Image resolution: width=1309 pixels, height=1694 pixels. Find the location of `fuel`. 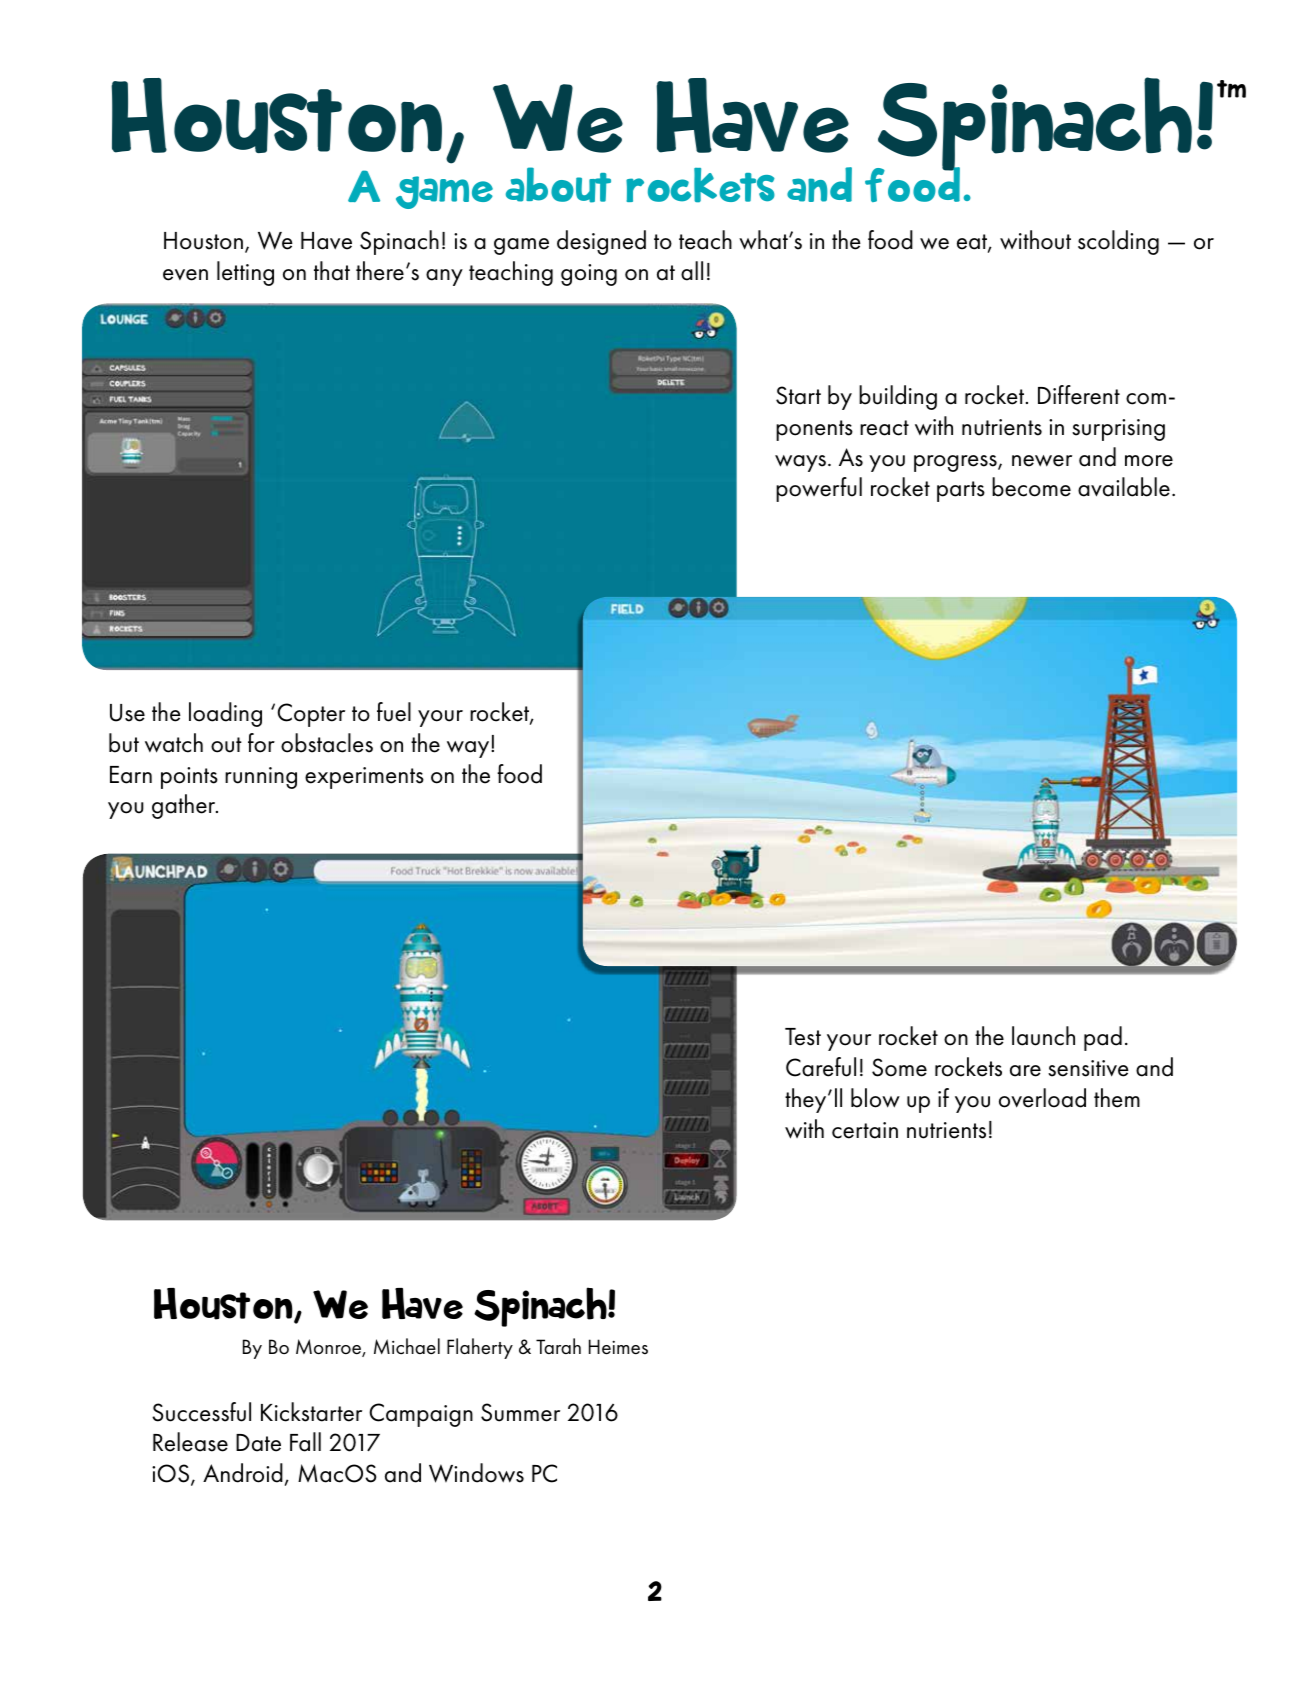

fuel is located at coordinates (394, 712).
